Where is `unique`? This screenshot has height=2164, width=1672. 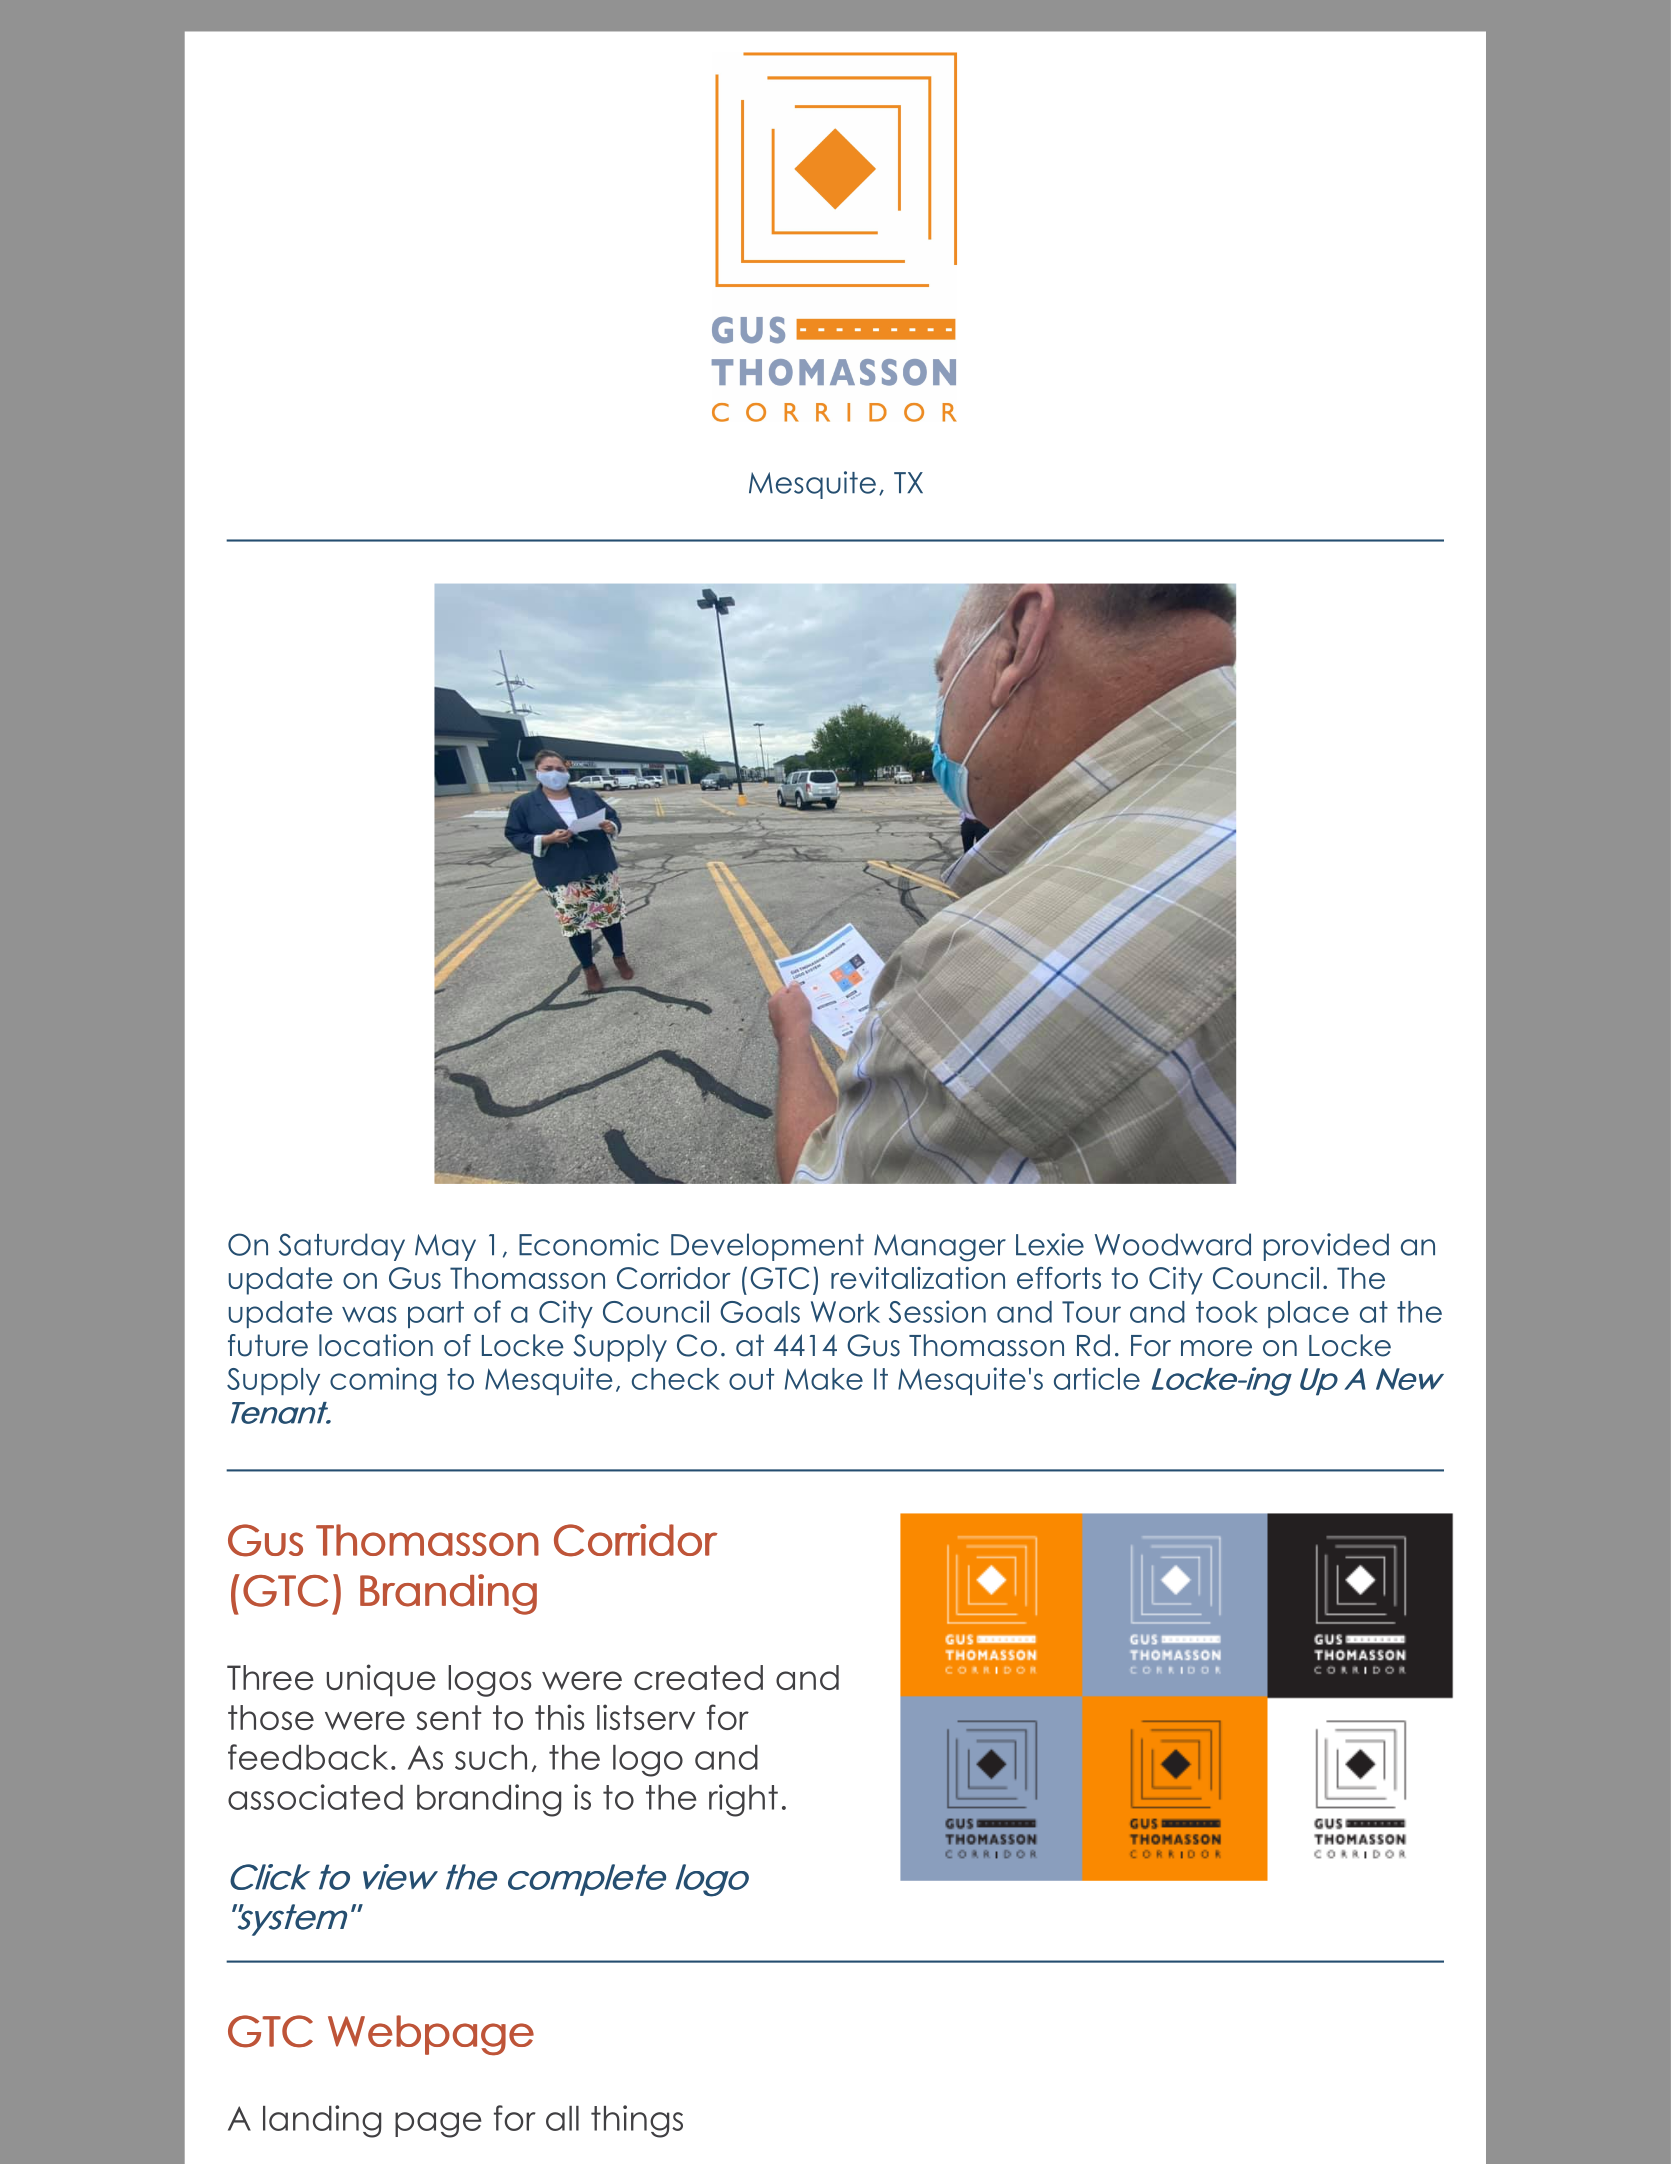
unique is located at coordinates (381, 1680).
